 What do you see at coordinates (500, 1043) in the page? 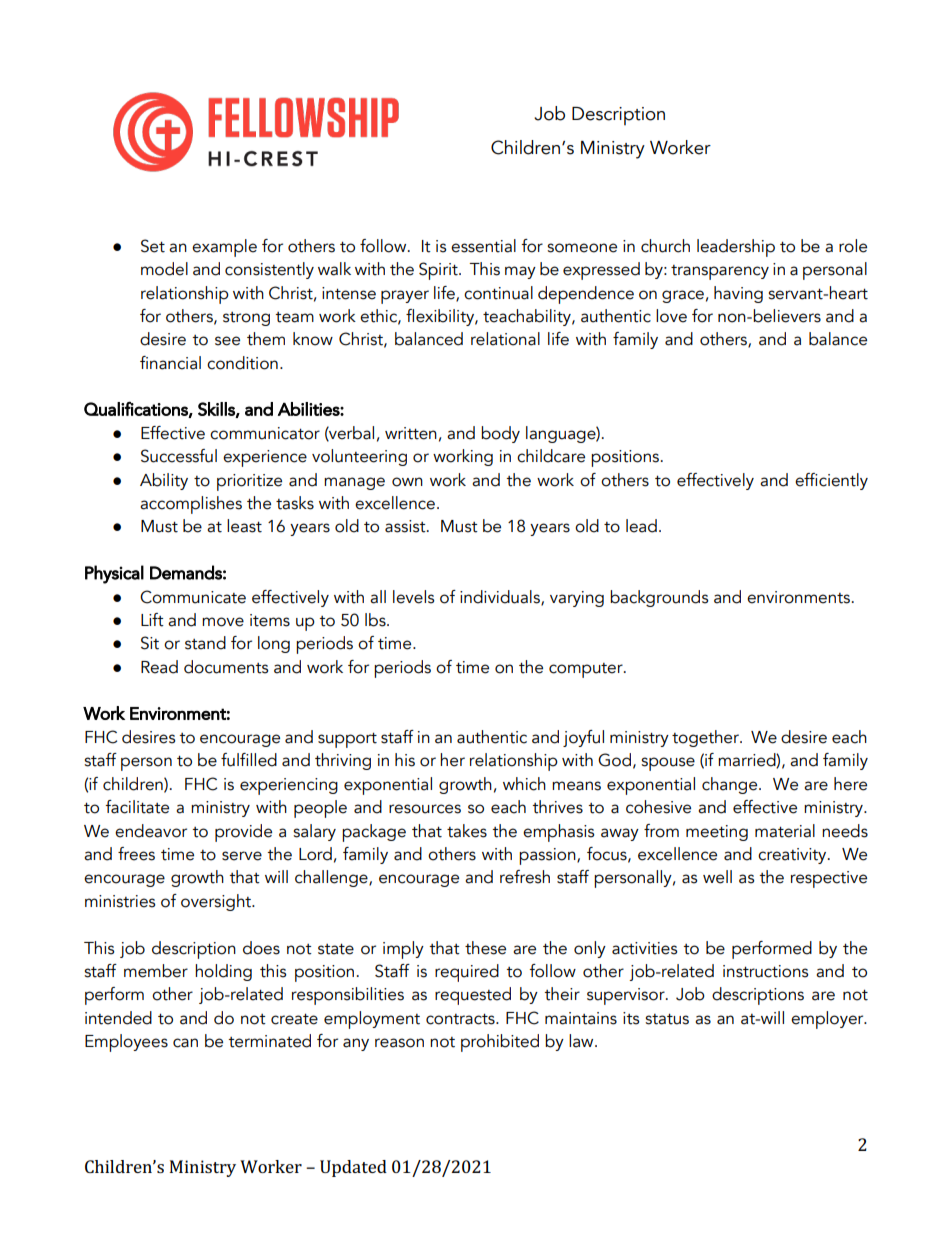
I see `prohibited` at bounding box center [500, 1043].
